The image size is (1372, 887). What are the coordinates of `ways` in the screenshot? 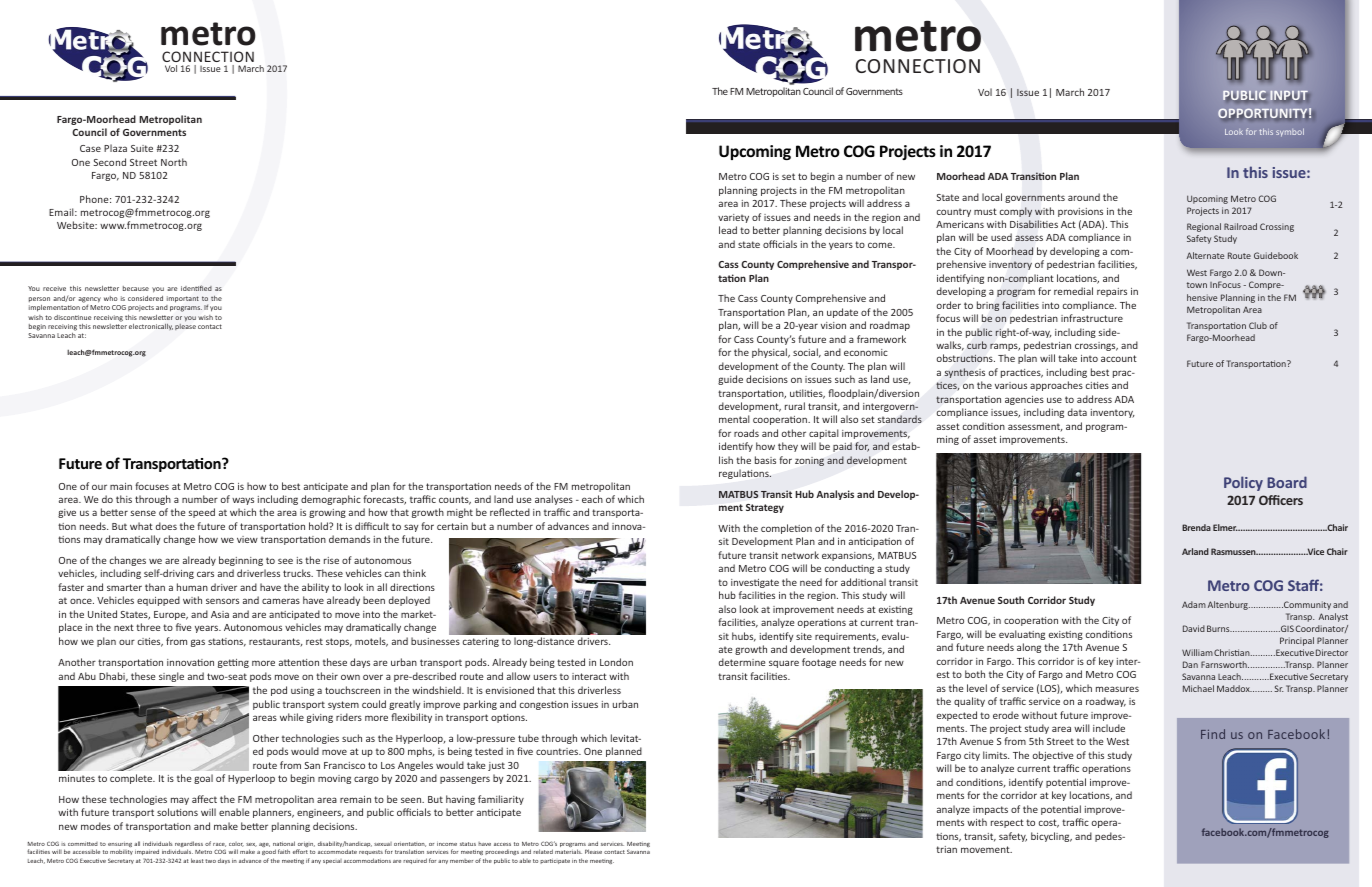 It's located at (243, 501).
